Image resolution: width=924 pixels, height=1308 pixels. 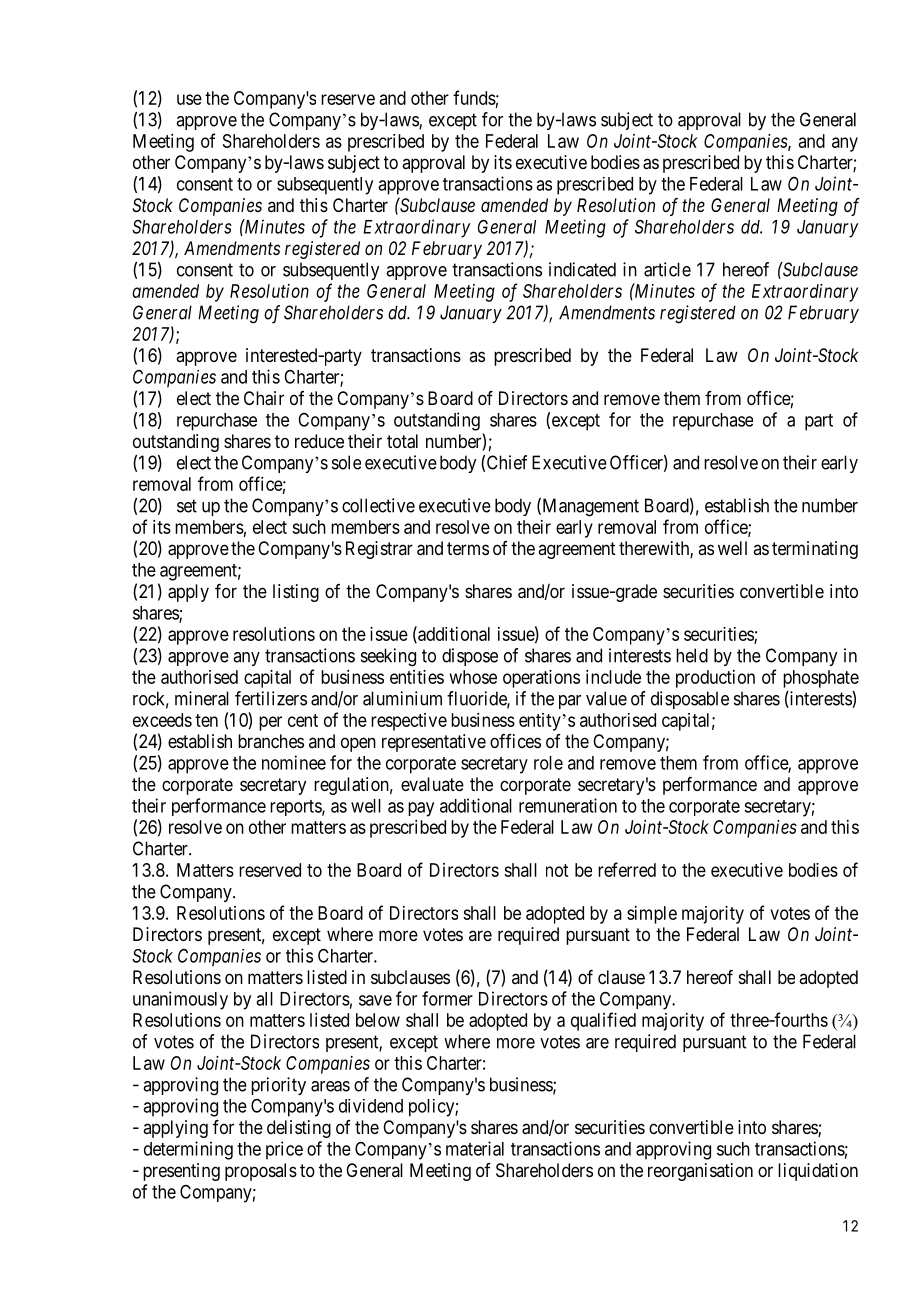 What do you see at coordinates (284, 1150) in the page?
I see `price` at bounding box center [284, 1150].
